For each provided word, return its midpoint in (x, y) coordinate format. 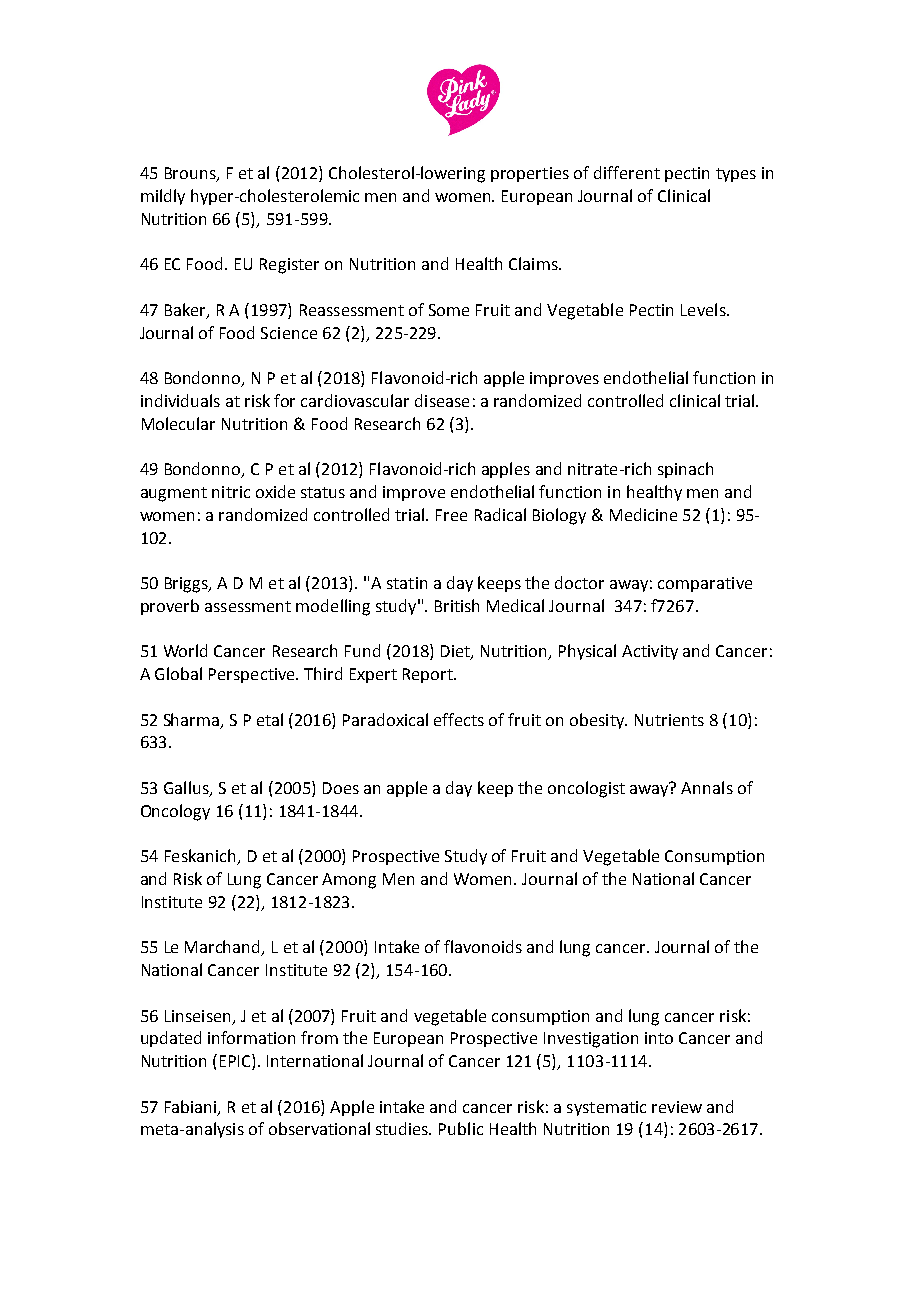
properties (530, 174)
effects (459, 719)
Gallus (187, 788)
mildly (163, 197)
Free (451, 515)
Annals (707, 787)
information (251, 1037)
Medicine (643, 514)
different (627, 172)
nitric (231, 492)
